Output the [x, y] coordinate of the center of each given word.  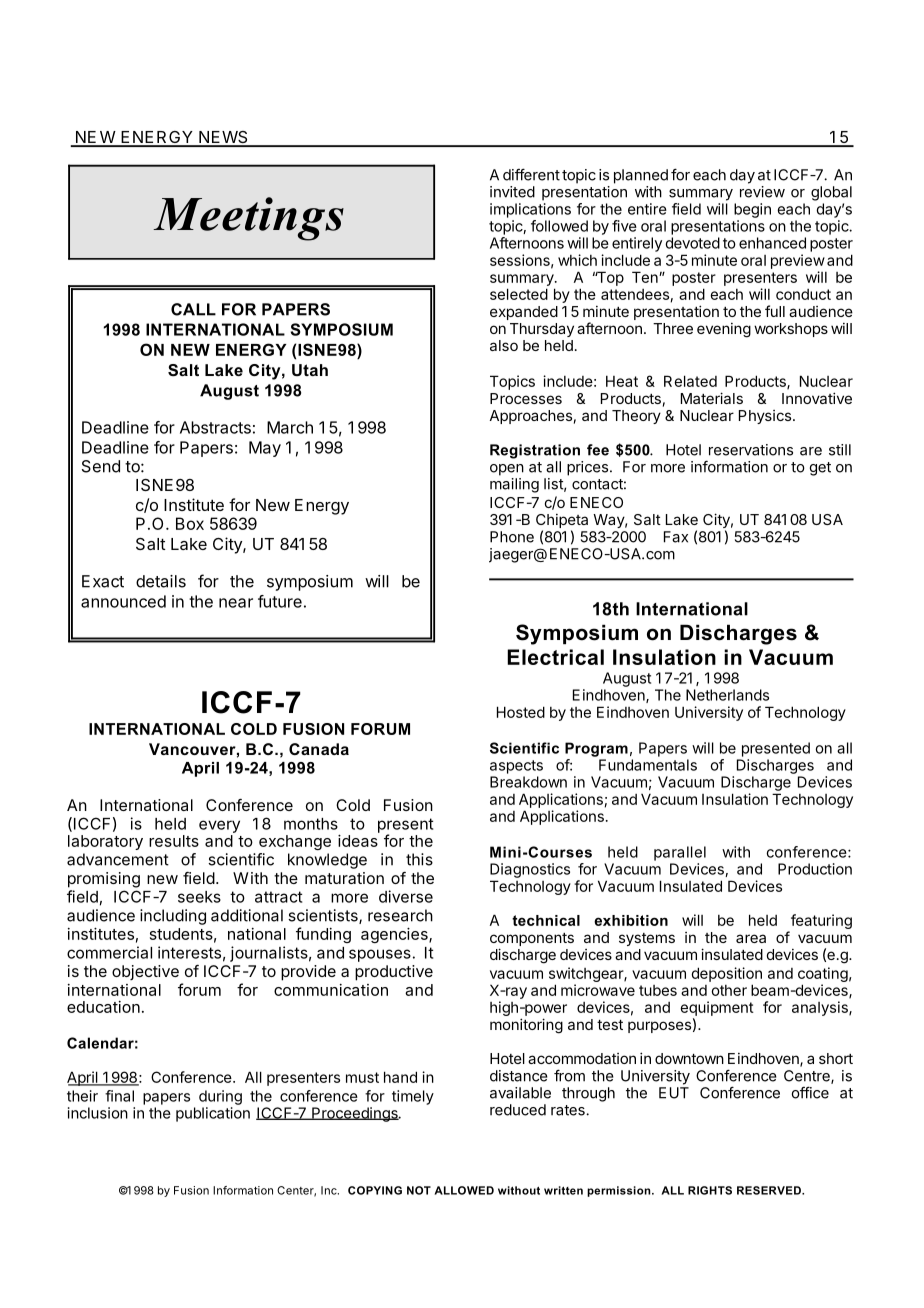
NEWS [223, 138]
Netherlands [727, 695]
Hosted [521, 712]
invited [512, 192]
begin [752, 210]
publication [213, 1114]
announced [123, 601]
